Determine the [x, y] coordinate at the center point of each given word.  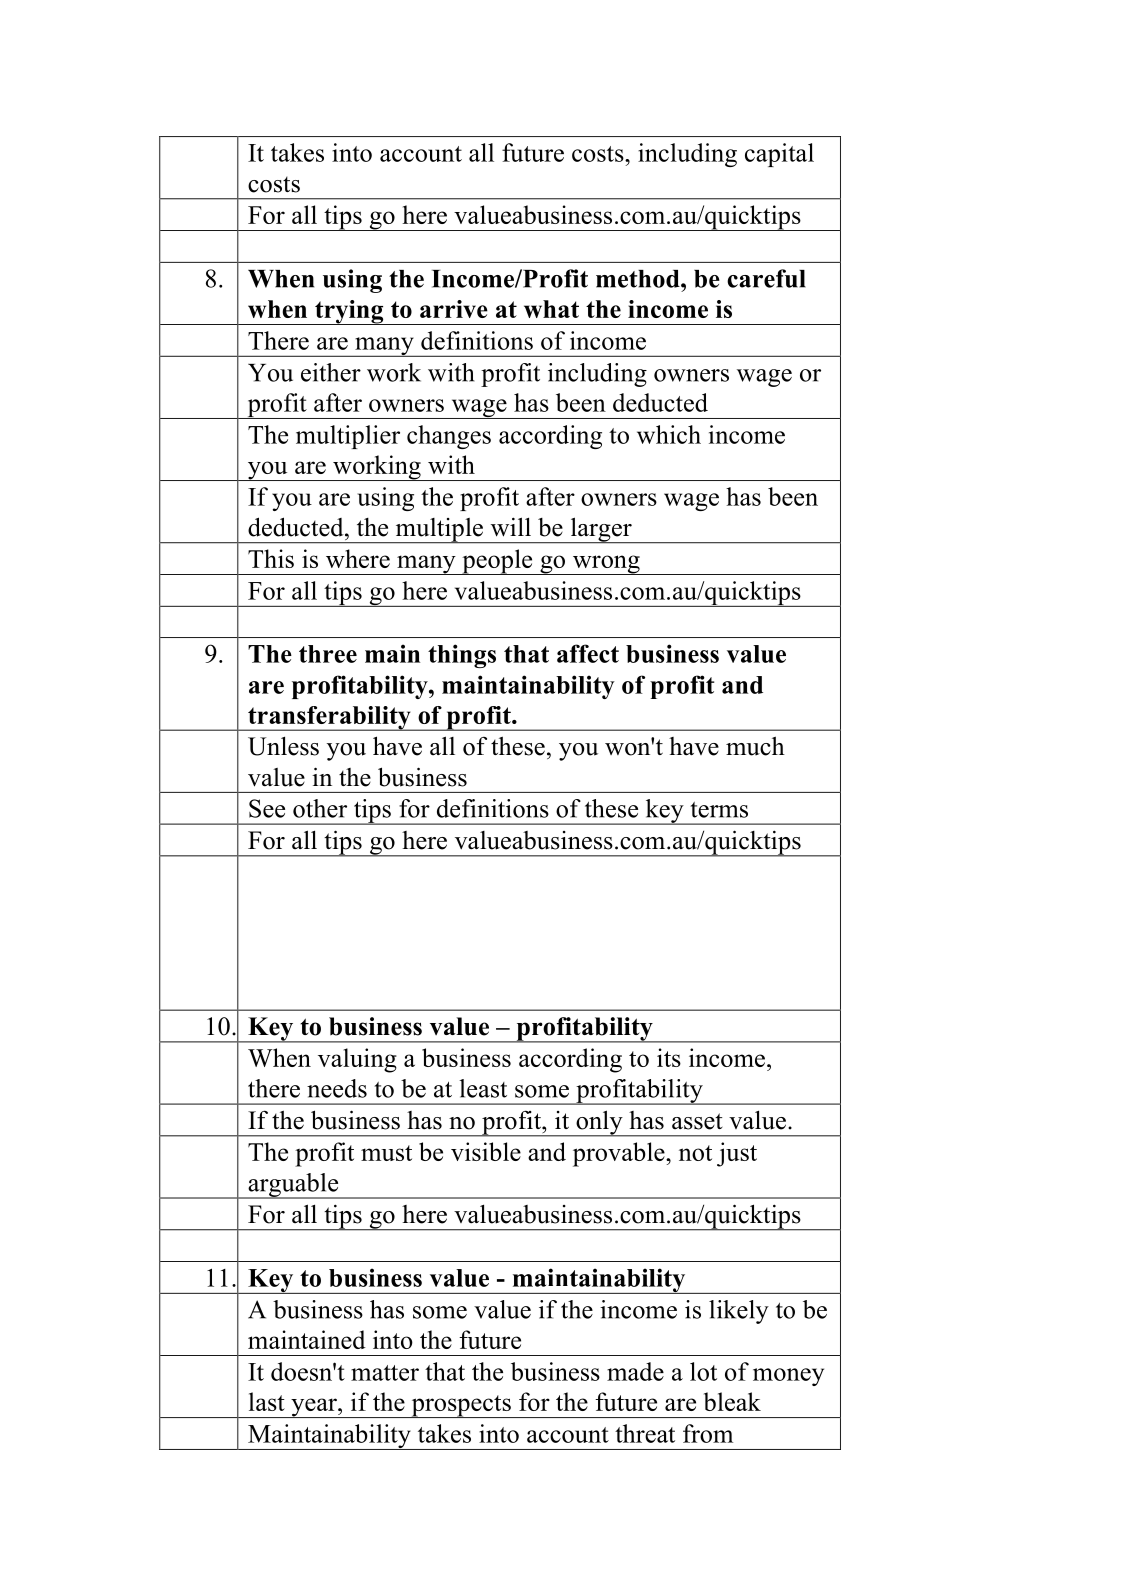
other [320, 808]
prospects [461, 1406]
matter [385, 1373]
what [551, 309]
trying [349, 312]
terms [719, 810]
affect [588, 653]
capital [779, 155]
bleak [732, 1401]
